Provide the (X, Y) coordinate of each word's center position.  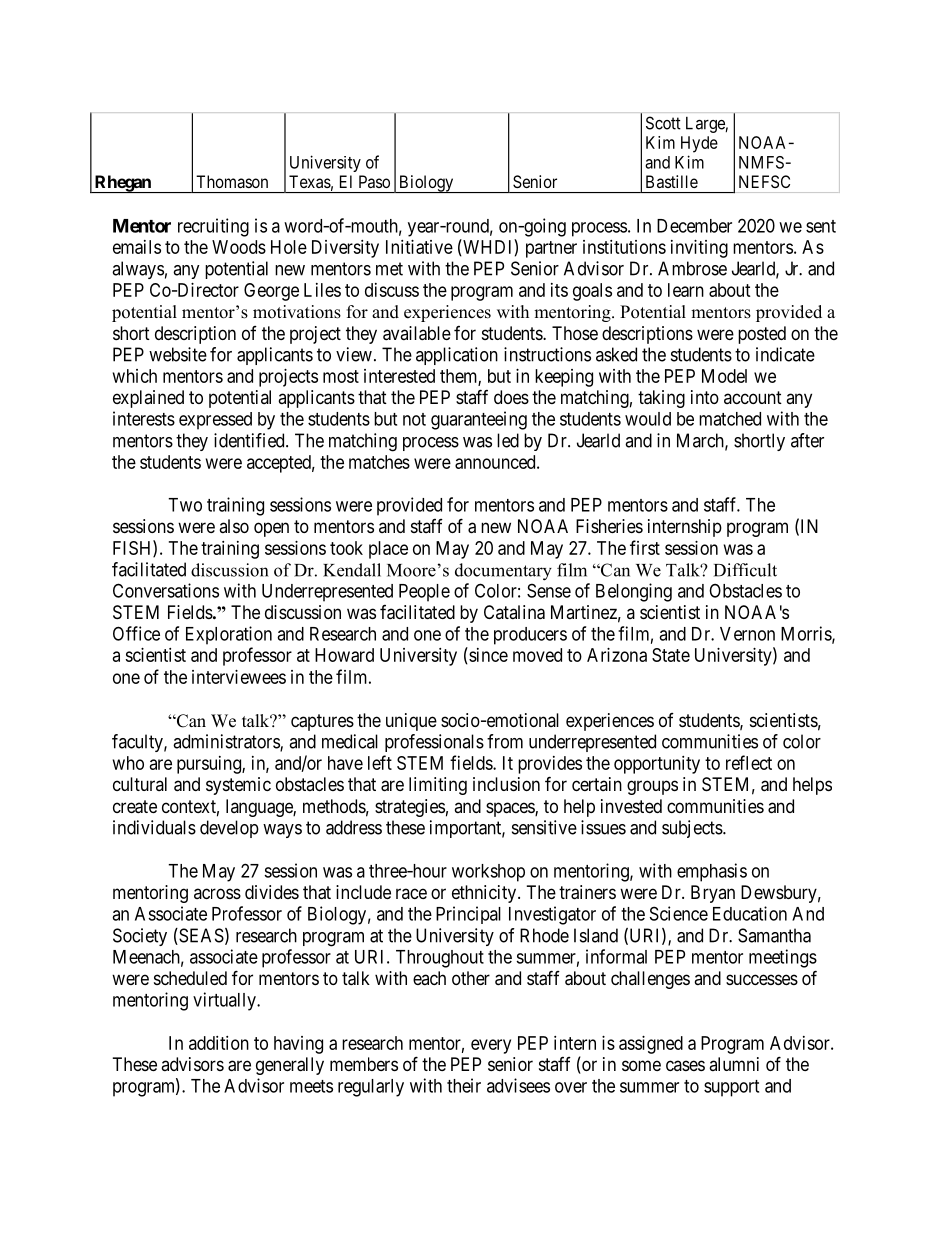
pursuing (210, 765)
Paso (374, 181)
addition (219, 1043)
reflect (749, 762)
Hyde (699, 144)
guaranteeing (479, 420)
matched (730, 419)
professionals (434, 743)
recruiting (213, 227)
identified (250, 440)
